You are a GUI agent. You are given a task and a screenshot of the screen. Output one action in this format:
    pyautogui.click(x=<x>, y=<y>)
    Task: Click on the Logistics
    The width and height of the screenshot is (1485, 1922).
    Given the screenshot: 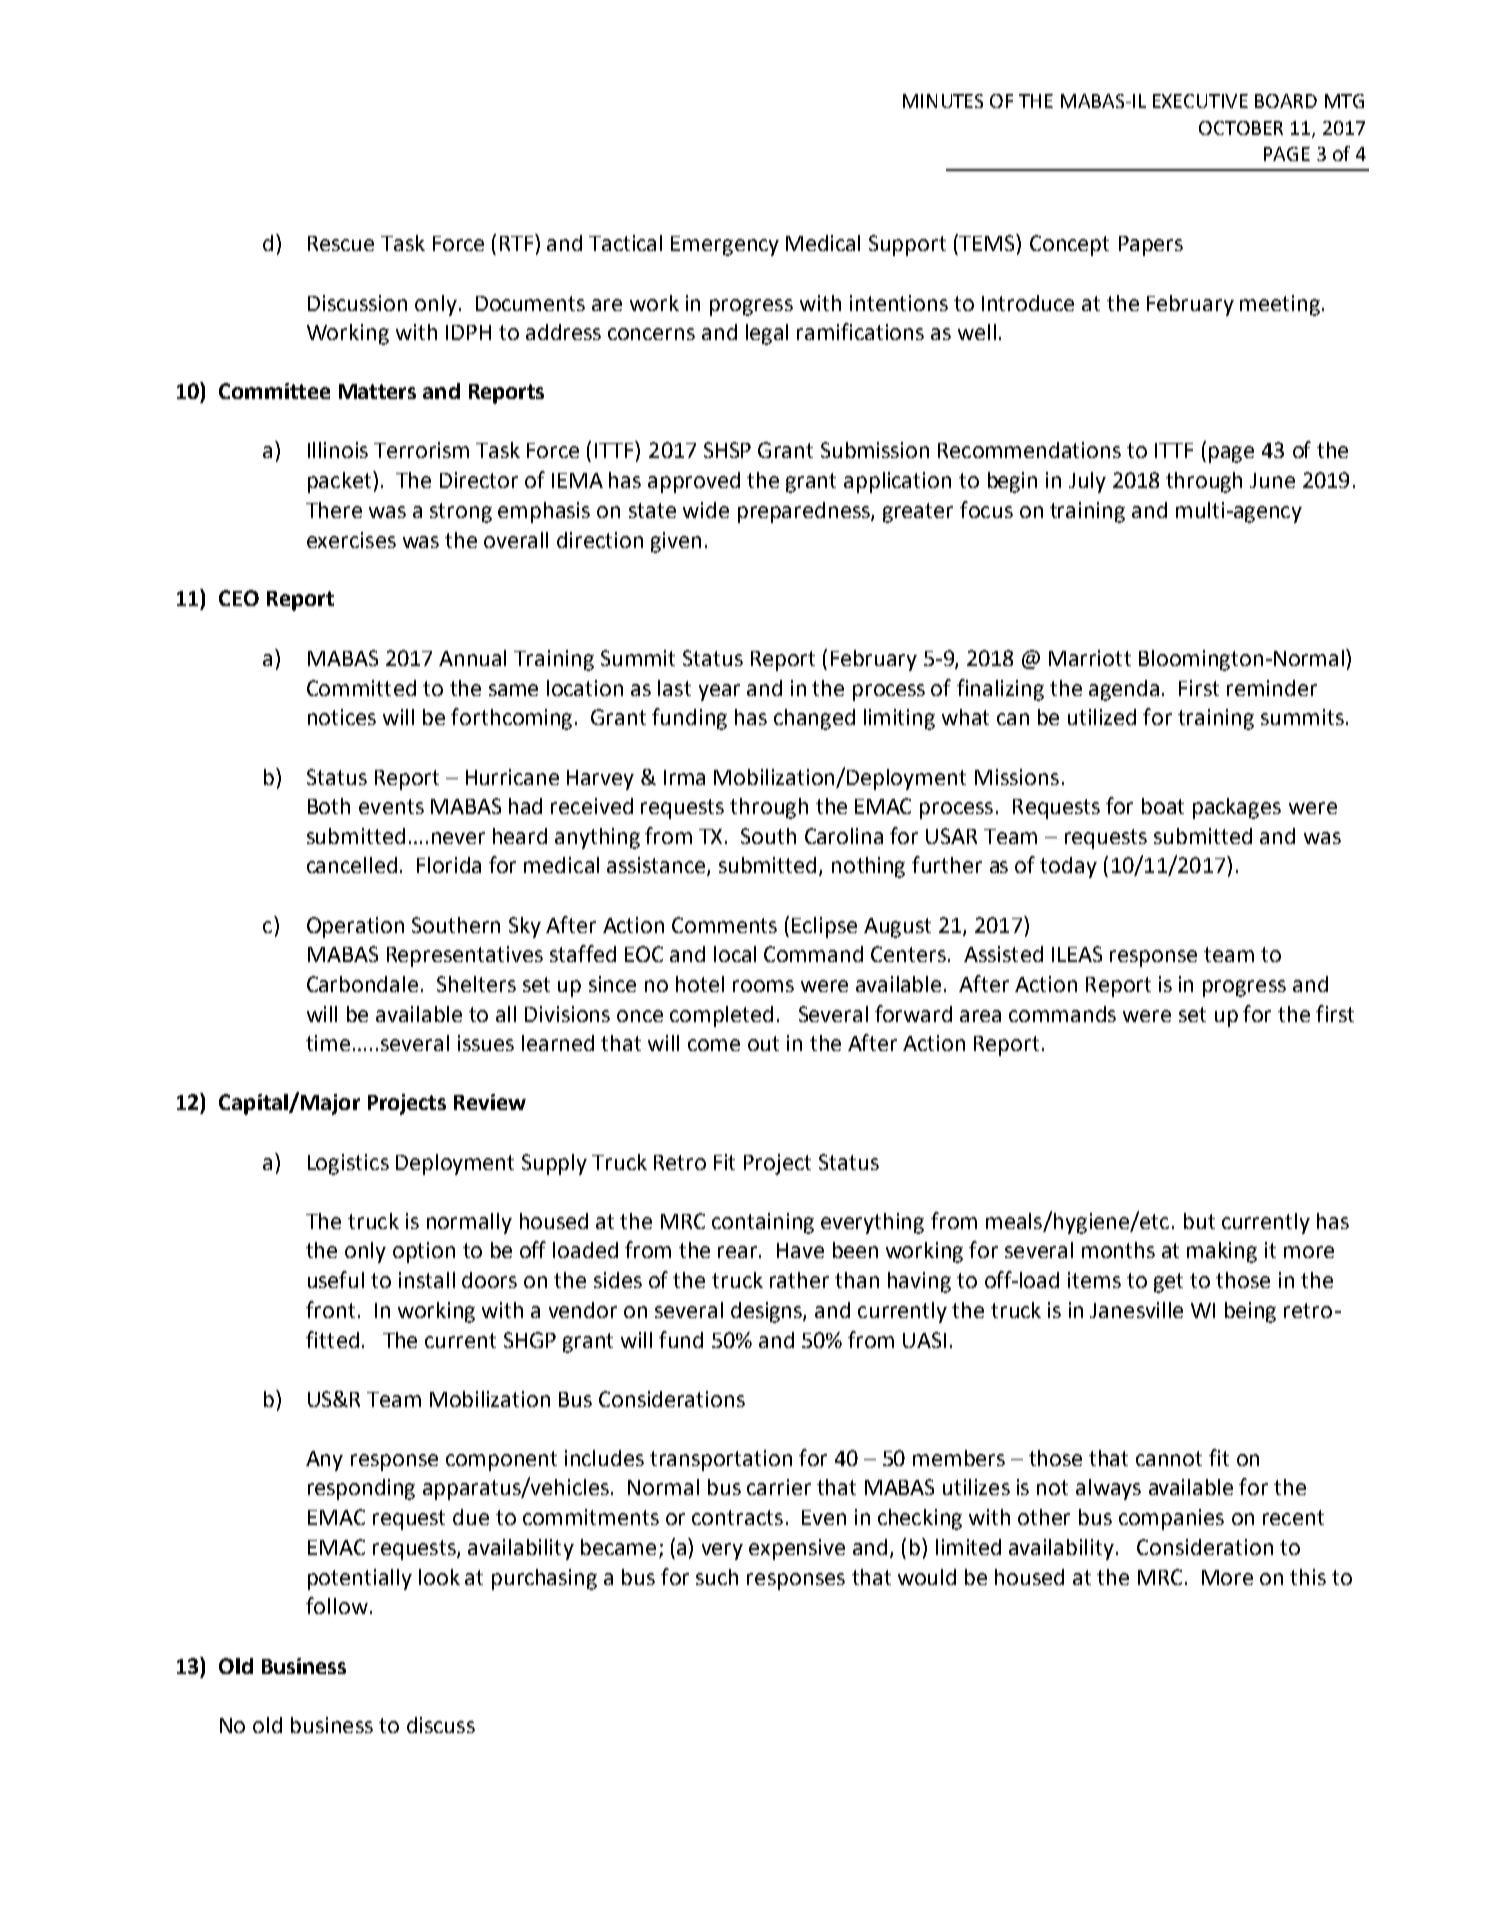 What is the action you would take?
    pyautogui.click(x=348, y=1164)
